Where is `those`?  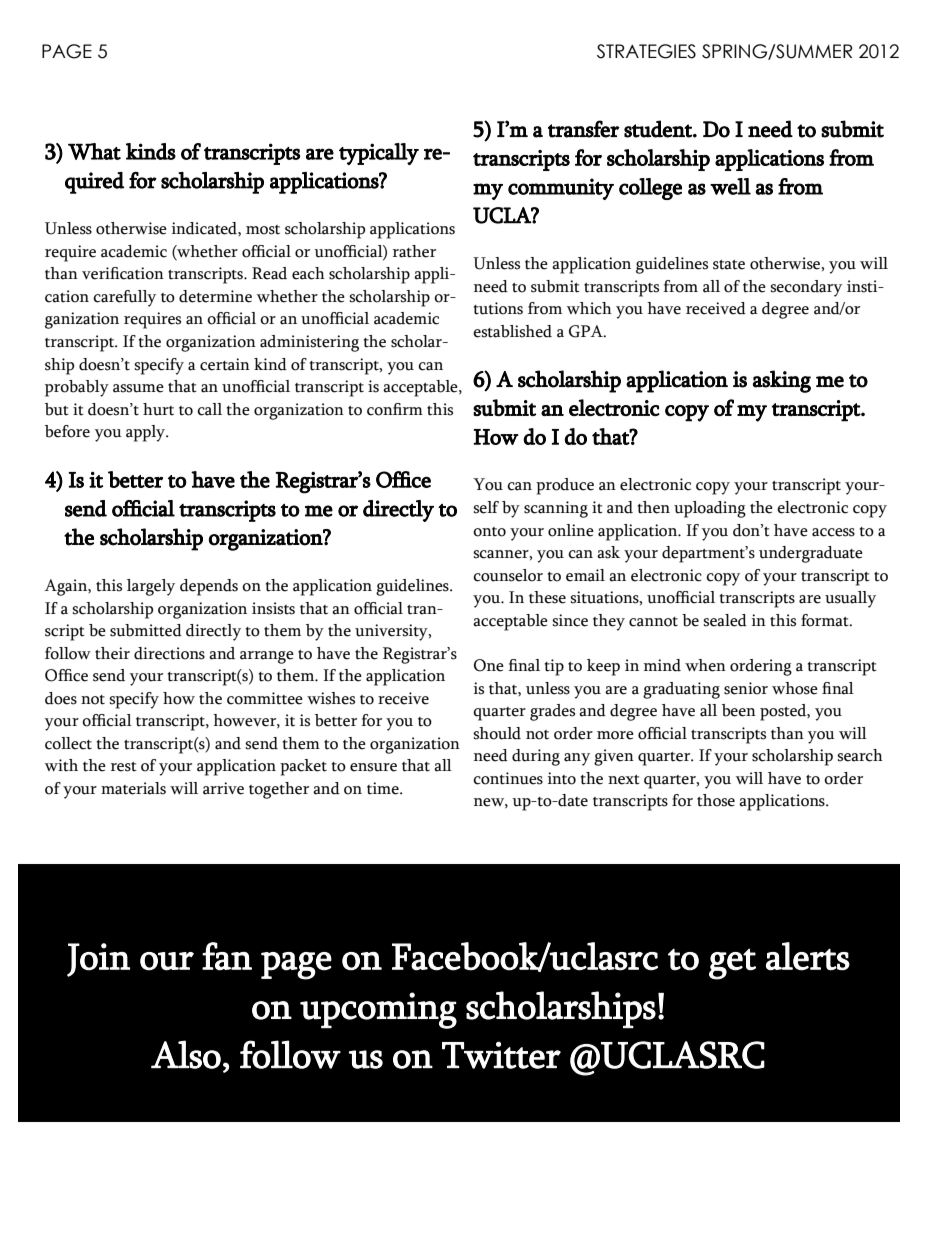
those is located at coordinates (716, 800).
